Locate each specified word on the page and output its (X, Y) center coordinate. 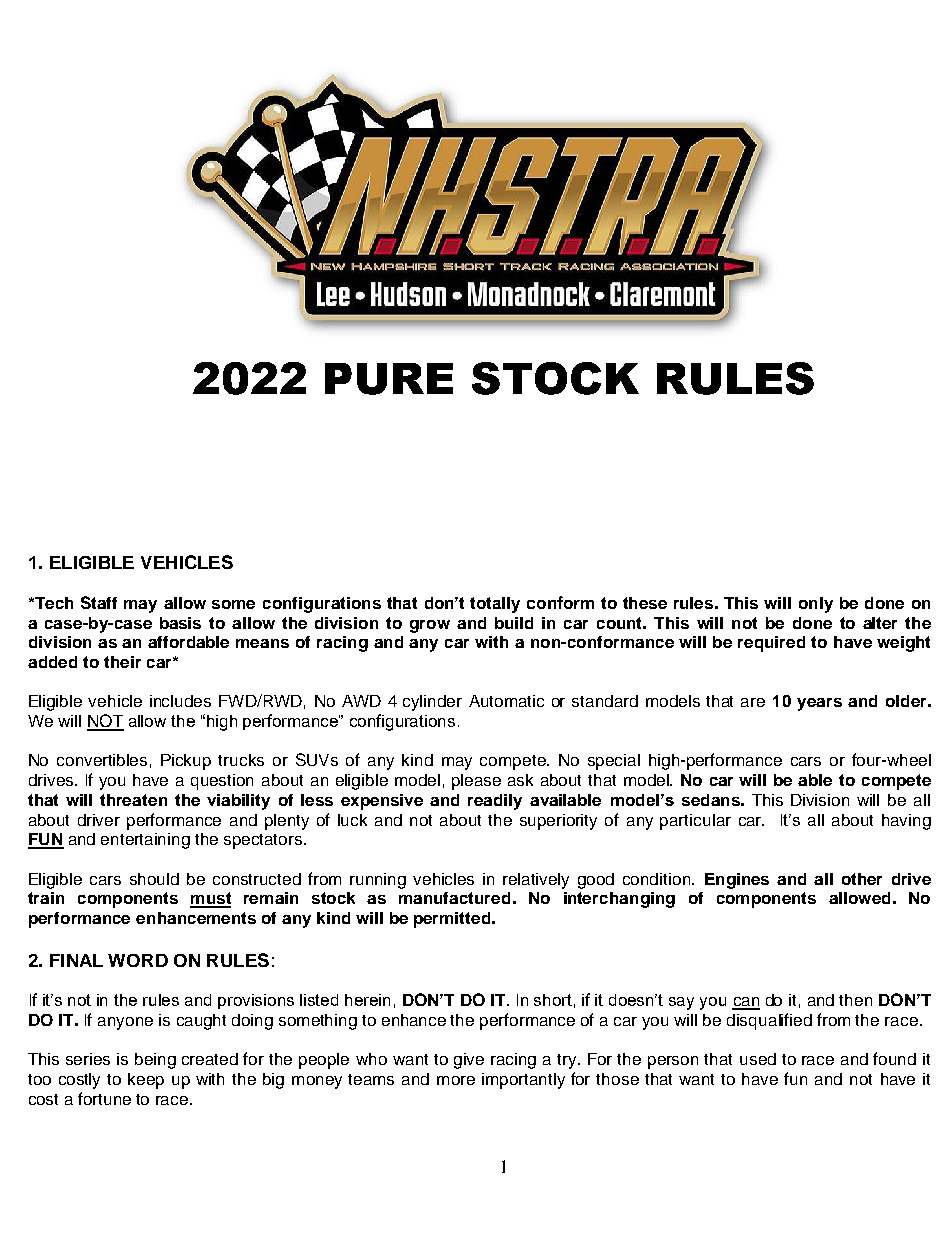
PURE (389, 379)
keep (146, 1081)
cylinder (432, 703)
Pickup (186, 762)
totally (495, 605)
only (816, 605)
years (819, 704)
